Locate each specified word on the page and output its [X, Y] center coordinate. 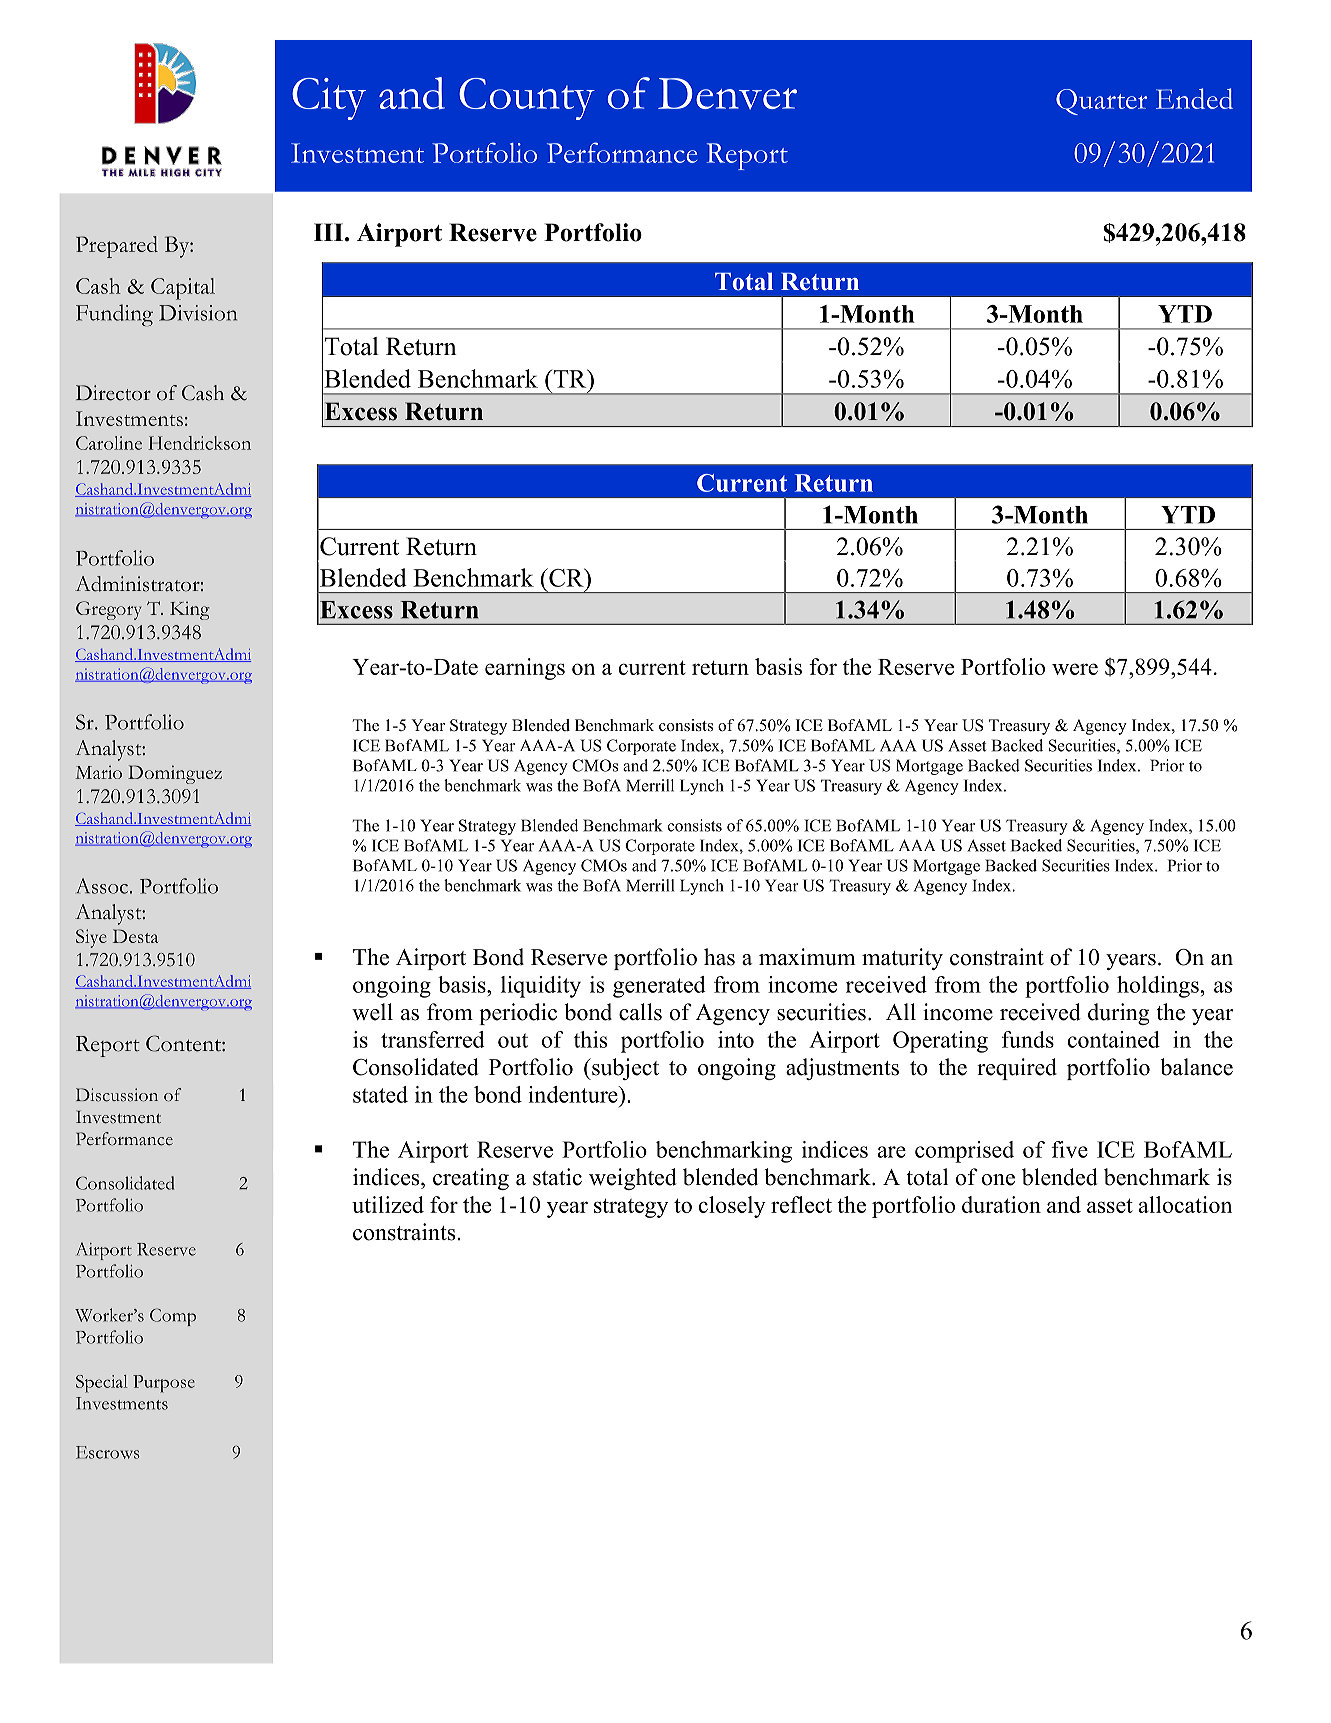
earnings [525, 669]
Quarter [1101, 102]
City [329, 99]
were [1075, 669]
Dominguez [175, 774]
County [527, 99]
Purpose [164, 1384]
